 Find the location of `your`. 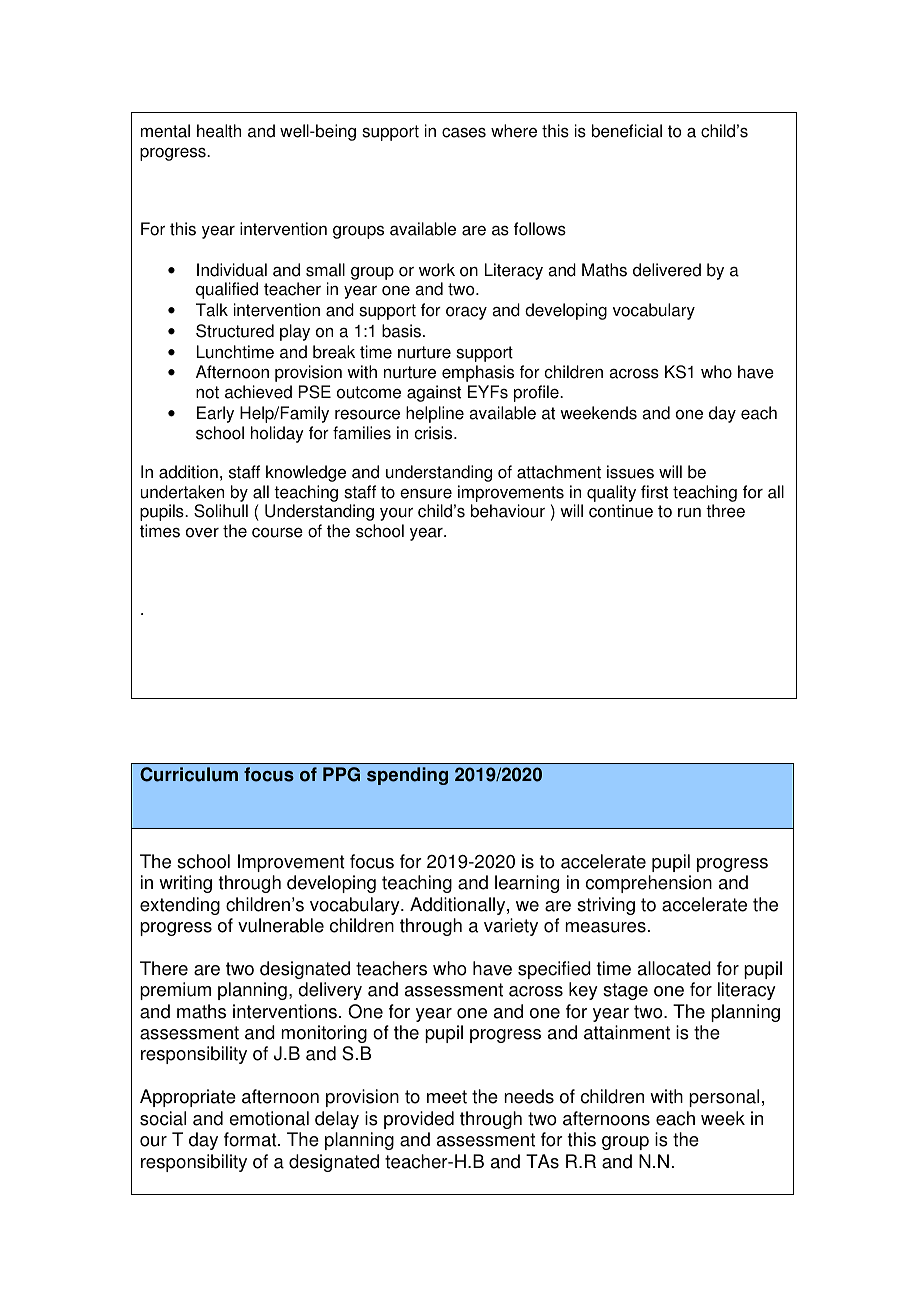

your is located at coordinates (396, 514).
